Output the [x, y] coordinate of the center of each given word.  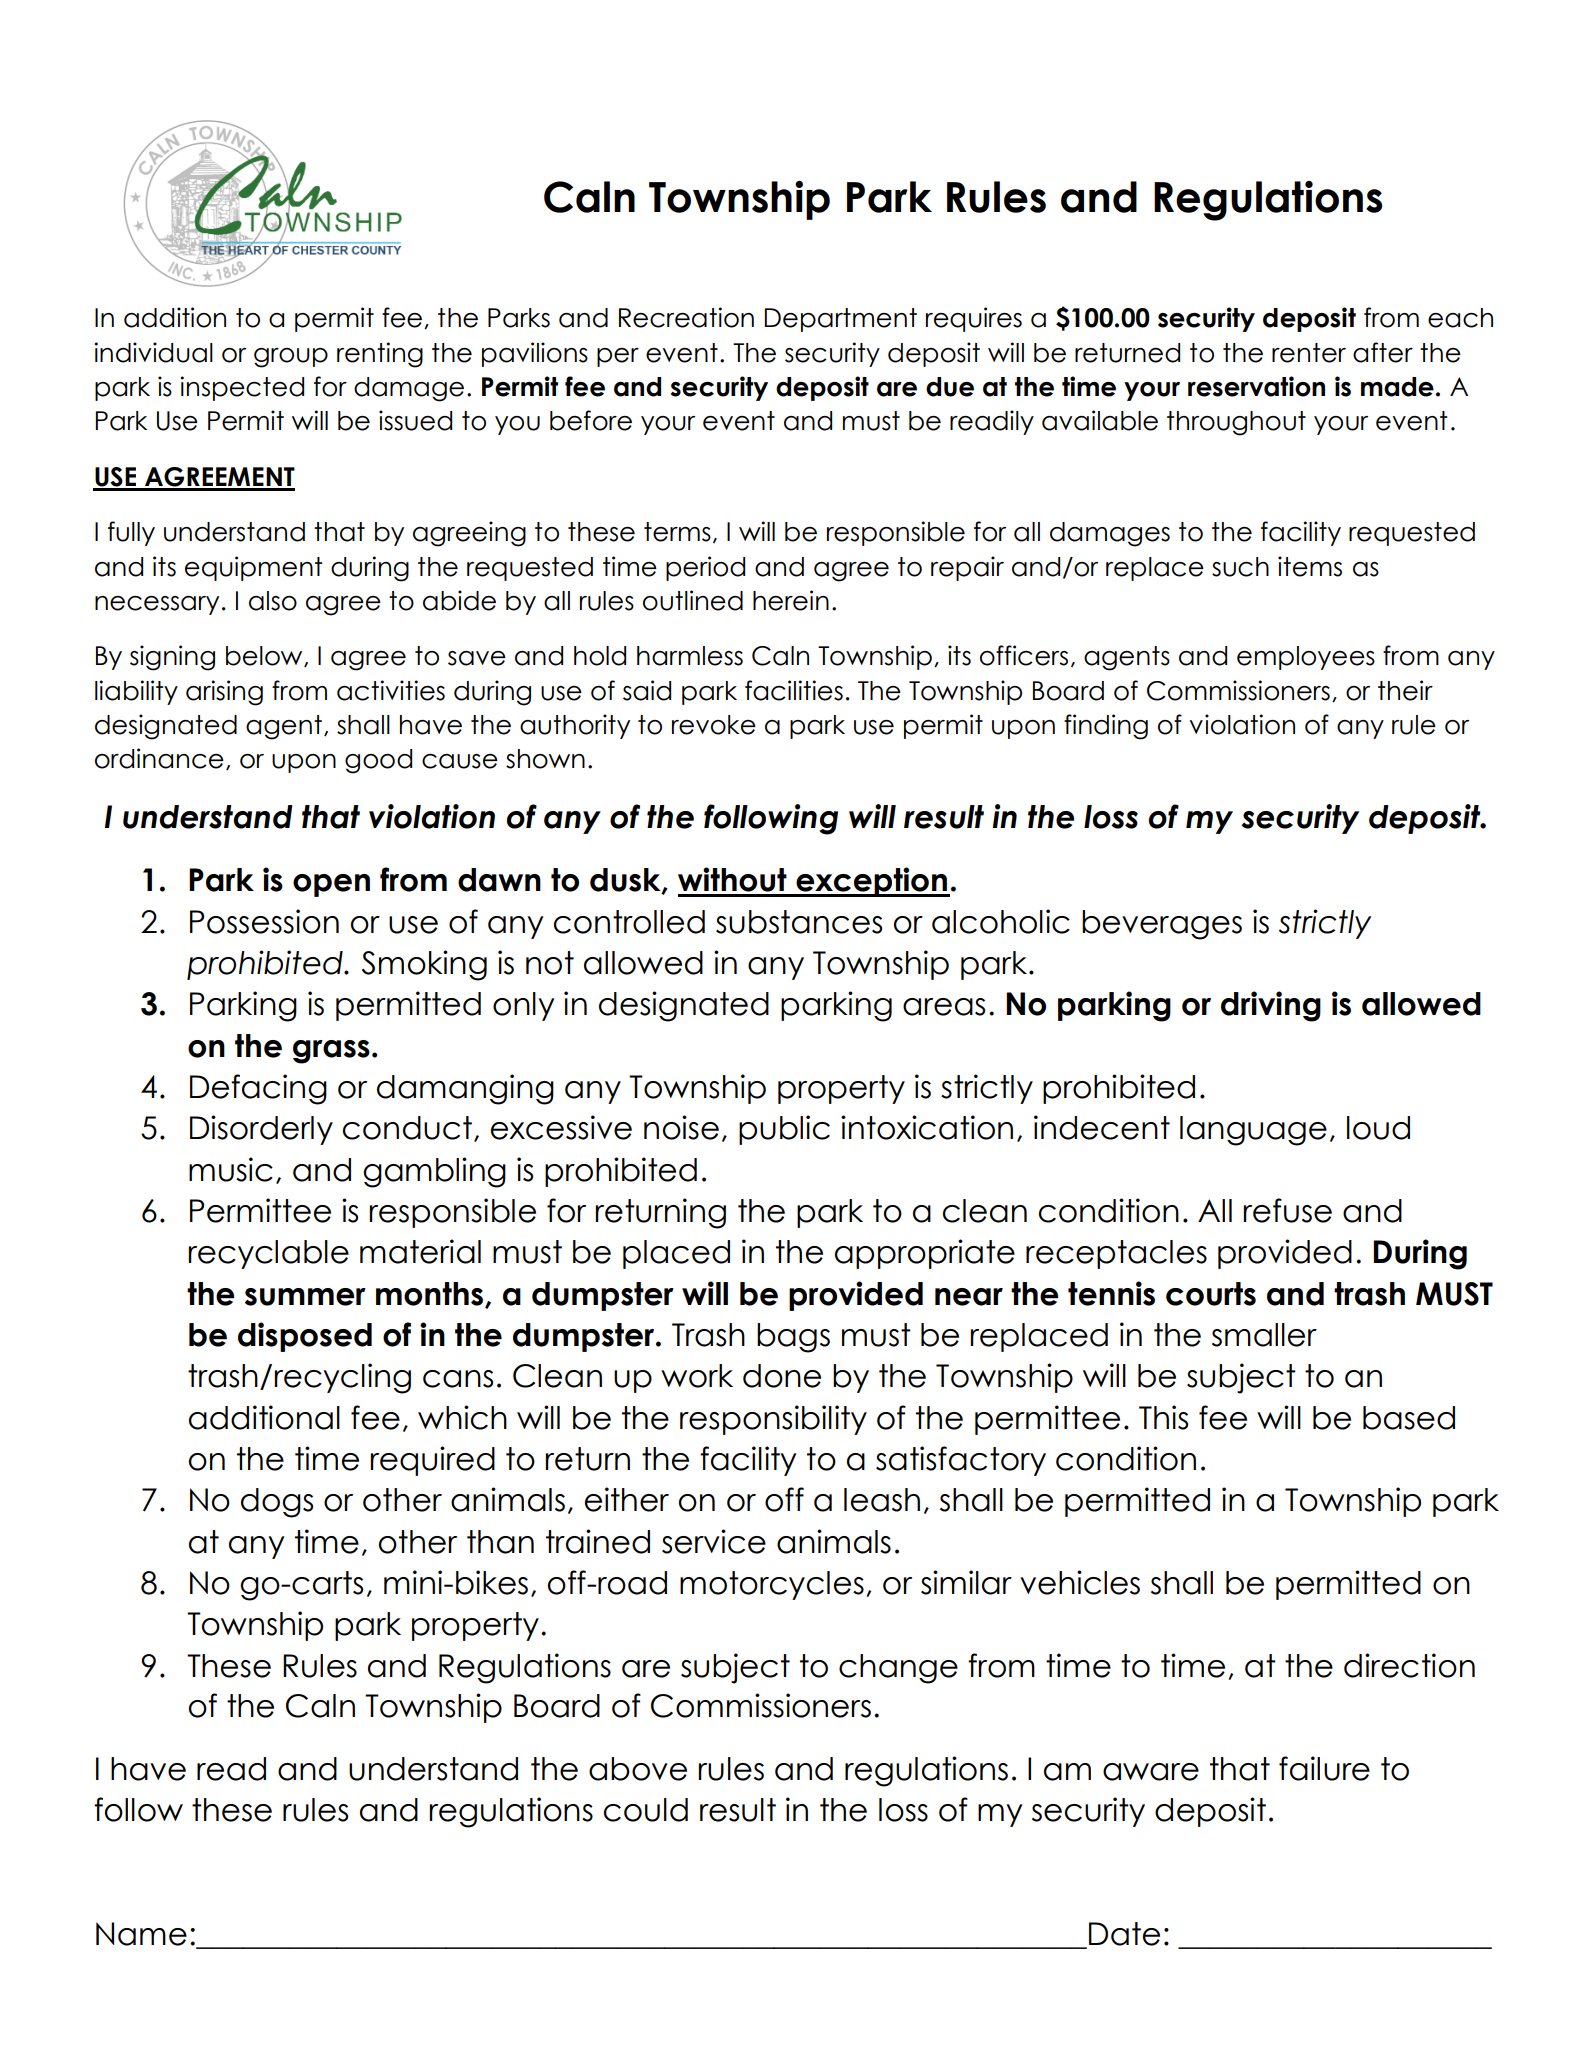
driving [1271, 1006]
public [784, 1130]
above [638, 1769]
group [291, 358]
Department [841, 320]
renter [1309, 353]
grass [331, 1052]
